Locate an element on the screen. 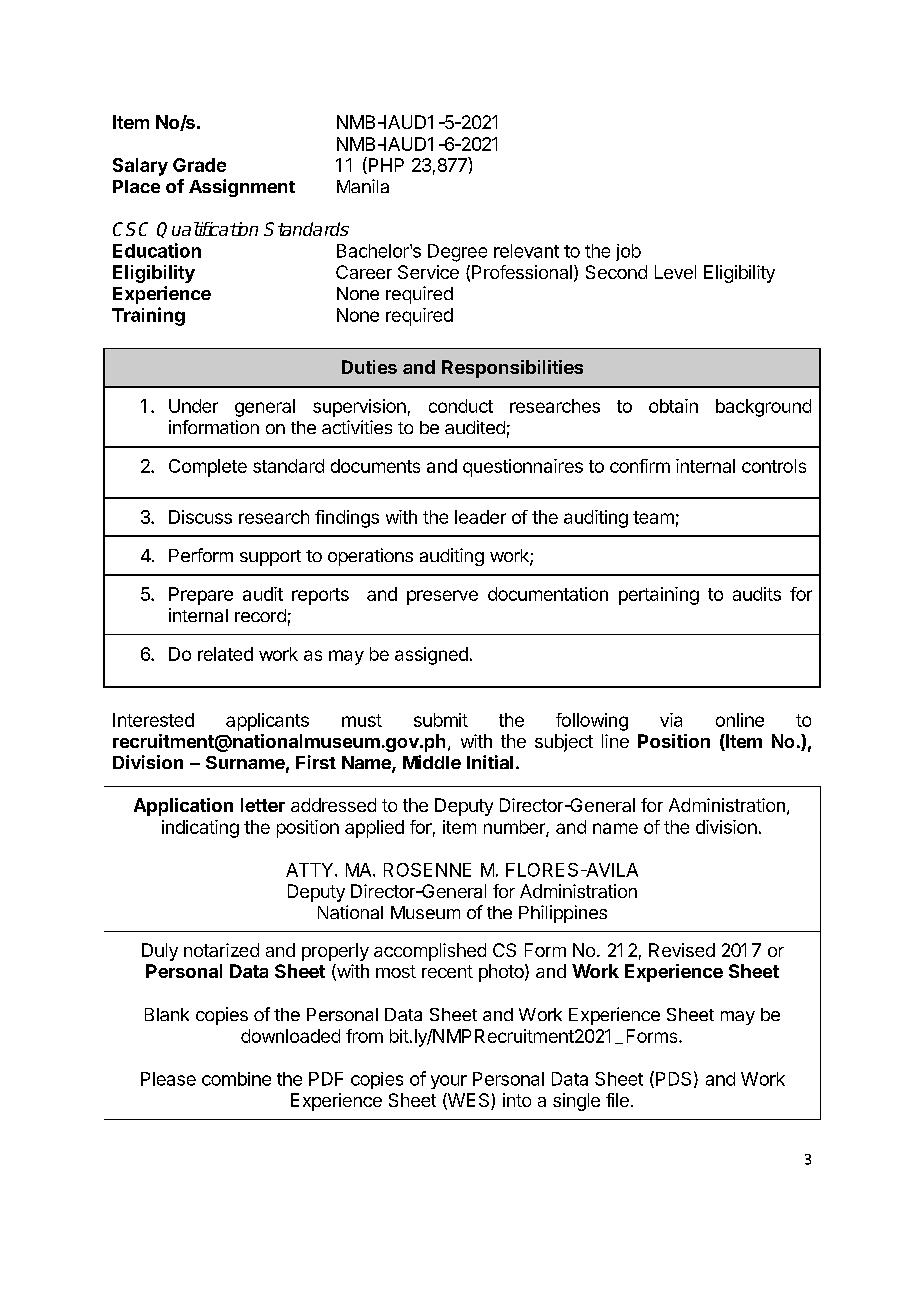 This screenshot has width=924, height=1307. job is located at coordinates (628, 252).
